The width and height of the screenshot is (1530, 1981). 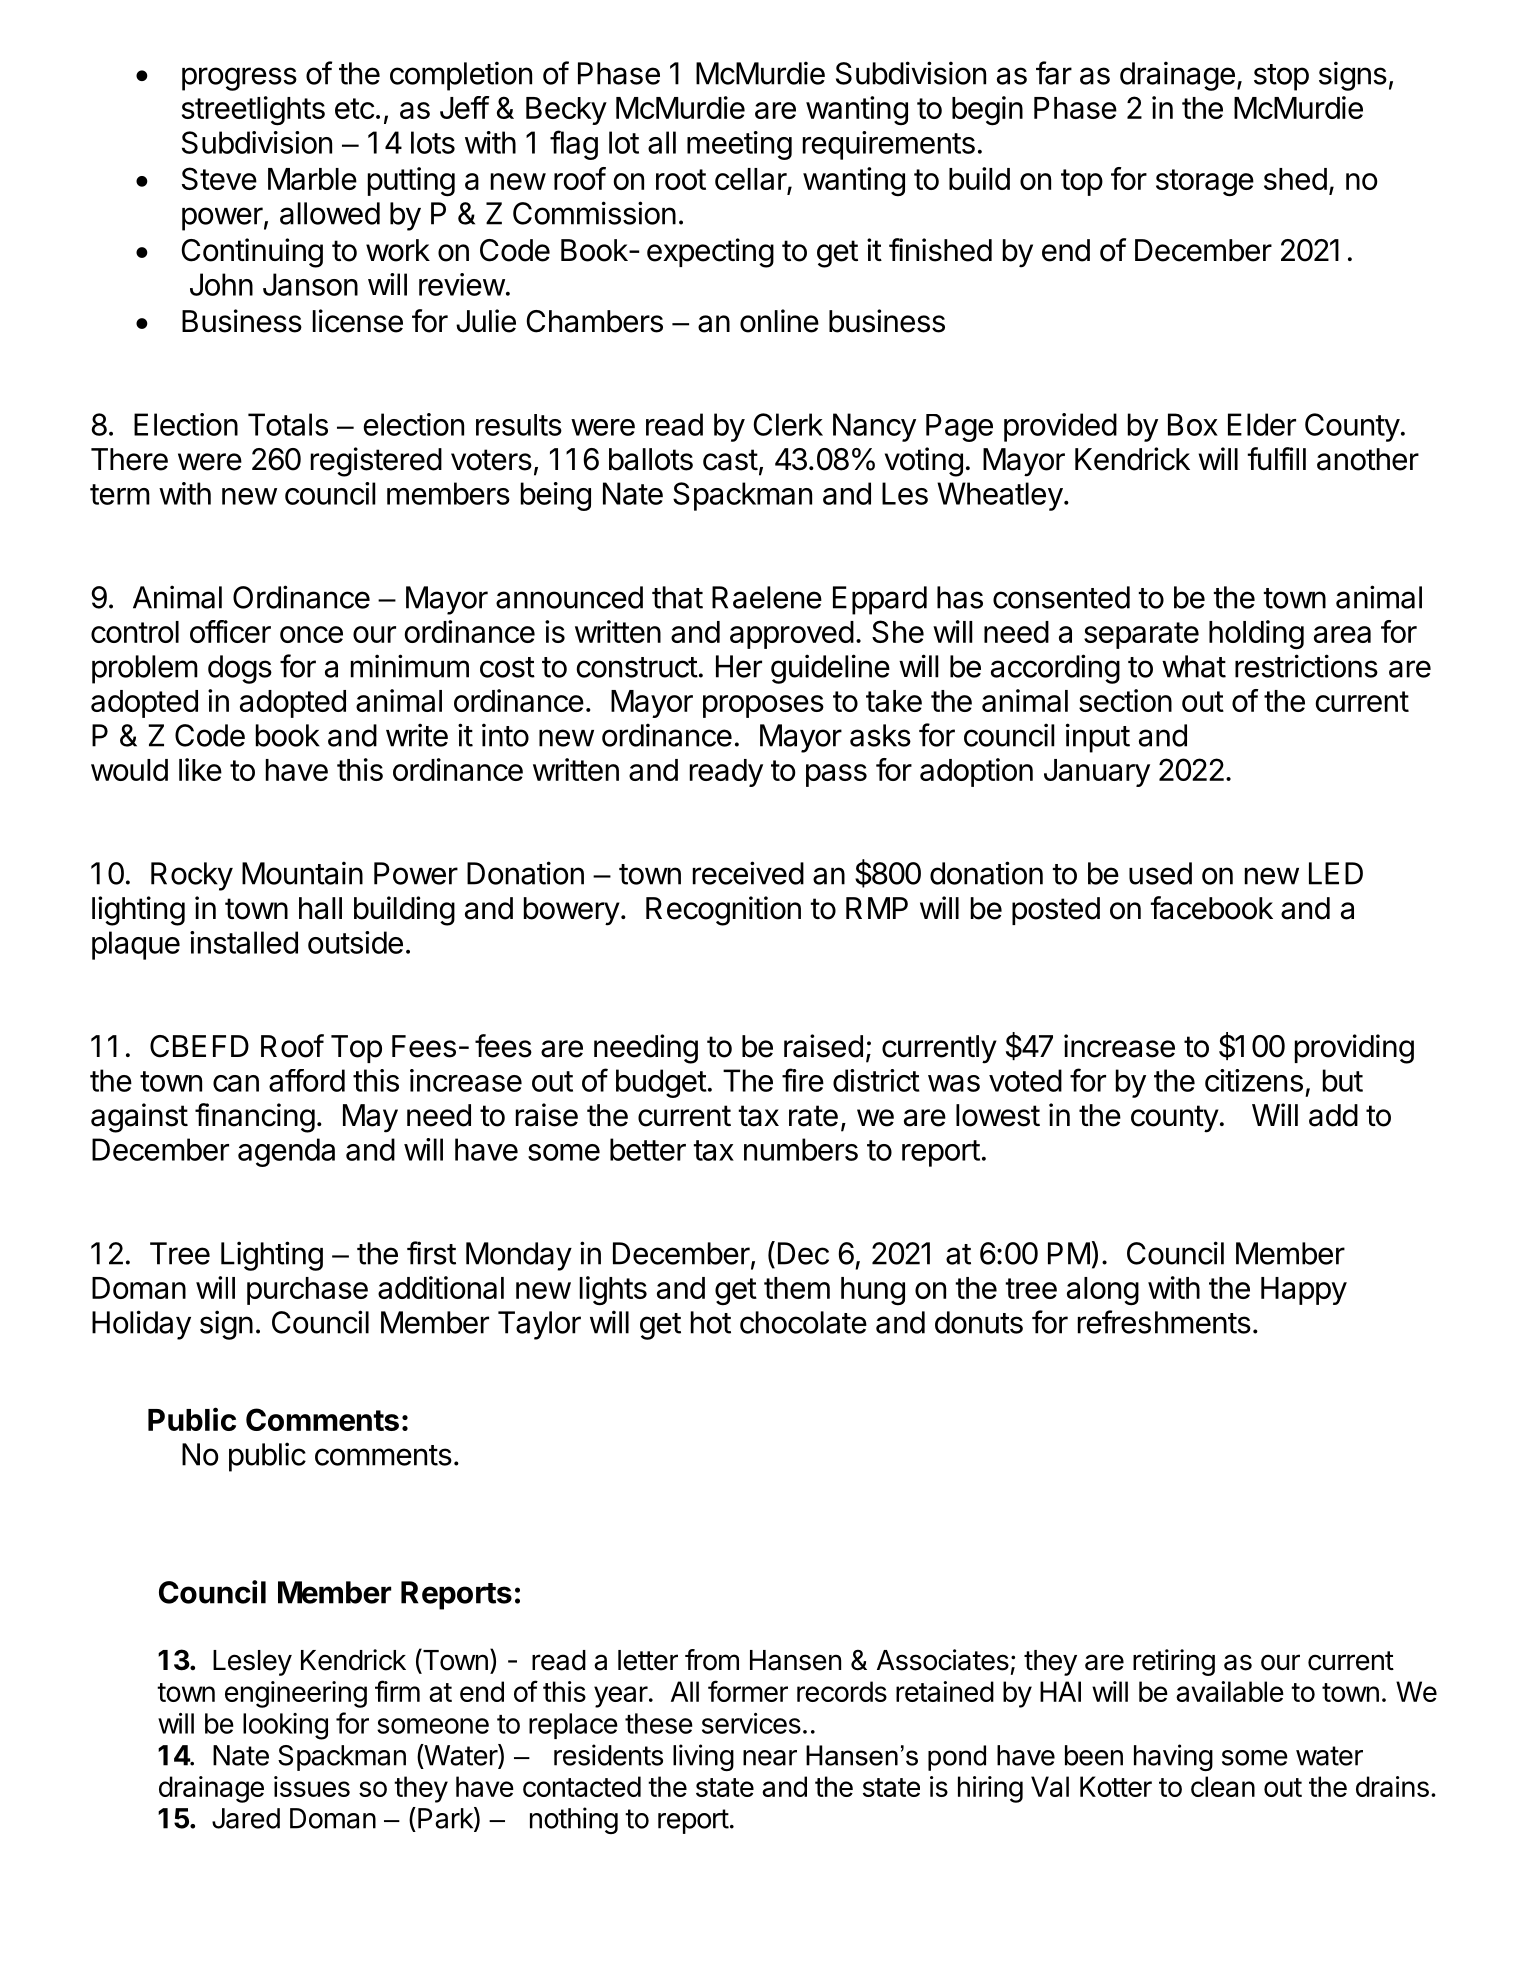 I want to click on near, so click(x=770, y=1758).
